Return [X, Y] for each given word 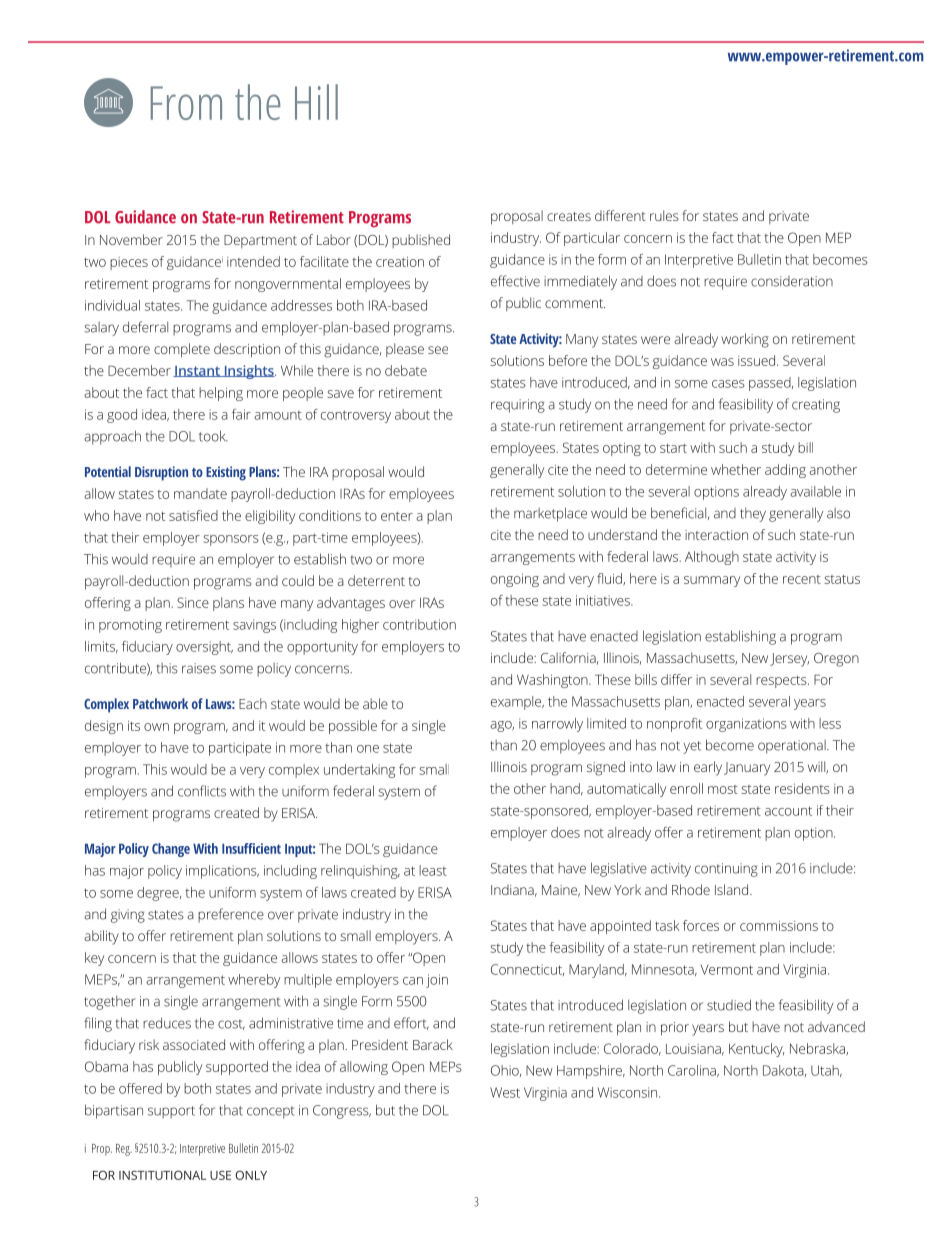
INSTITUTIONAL [162, 1175]
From [186, 103]
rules [664, 215]
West [505, 1092]
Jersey [789, 660]
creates [569, 216]
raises [199, 668]
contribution [419, 624]
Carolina [693, 1071]
